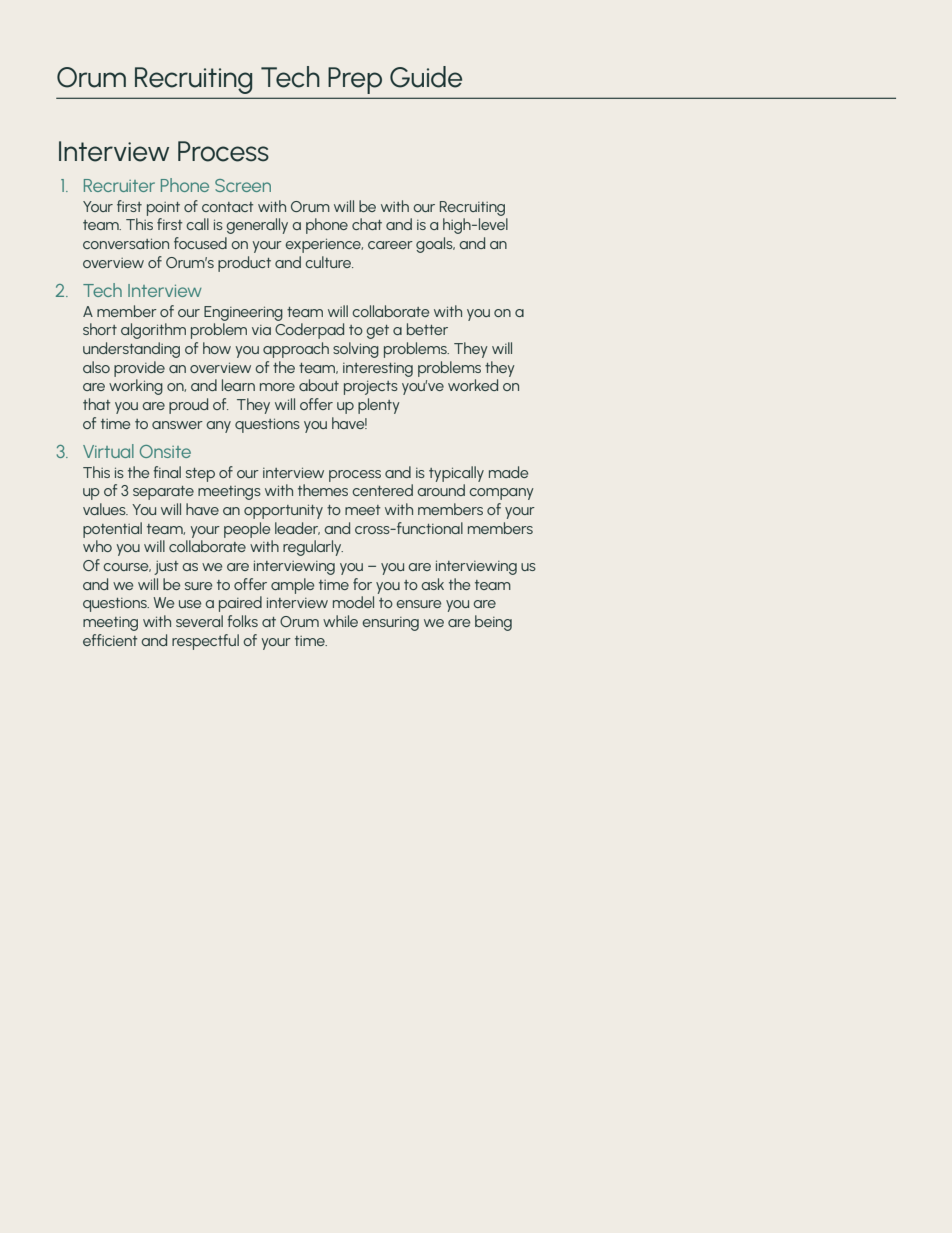 This screenshot has height=1233, width=952. Describe the element at coordinates (119, 185) in the screenshot. I see `Recruiter` at that location.
